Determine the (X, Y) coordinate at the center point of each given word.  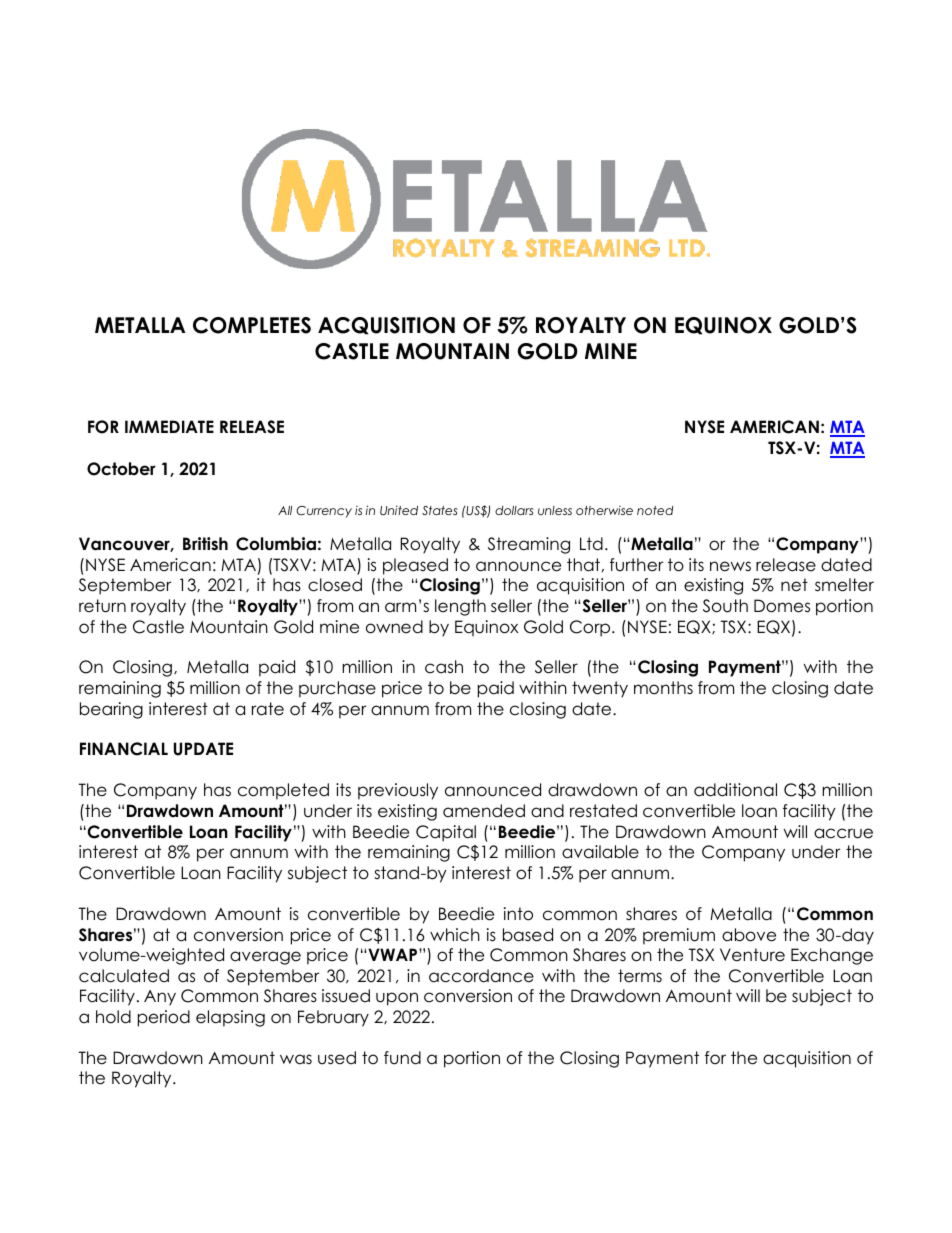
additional (735, 790)
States (440, 510)
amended (484, 811)
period (164, 1018)
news (730, 566)
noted (655, 510)
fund (402, 1058)
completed (283, 791)
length (460, 607)
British (205, 544)
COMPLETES (252, 325)
